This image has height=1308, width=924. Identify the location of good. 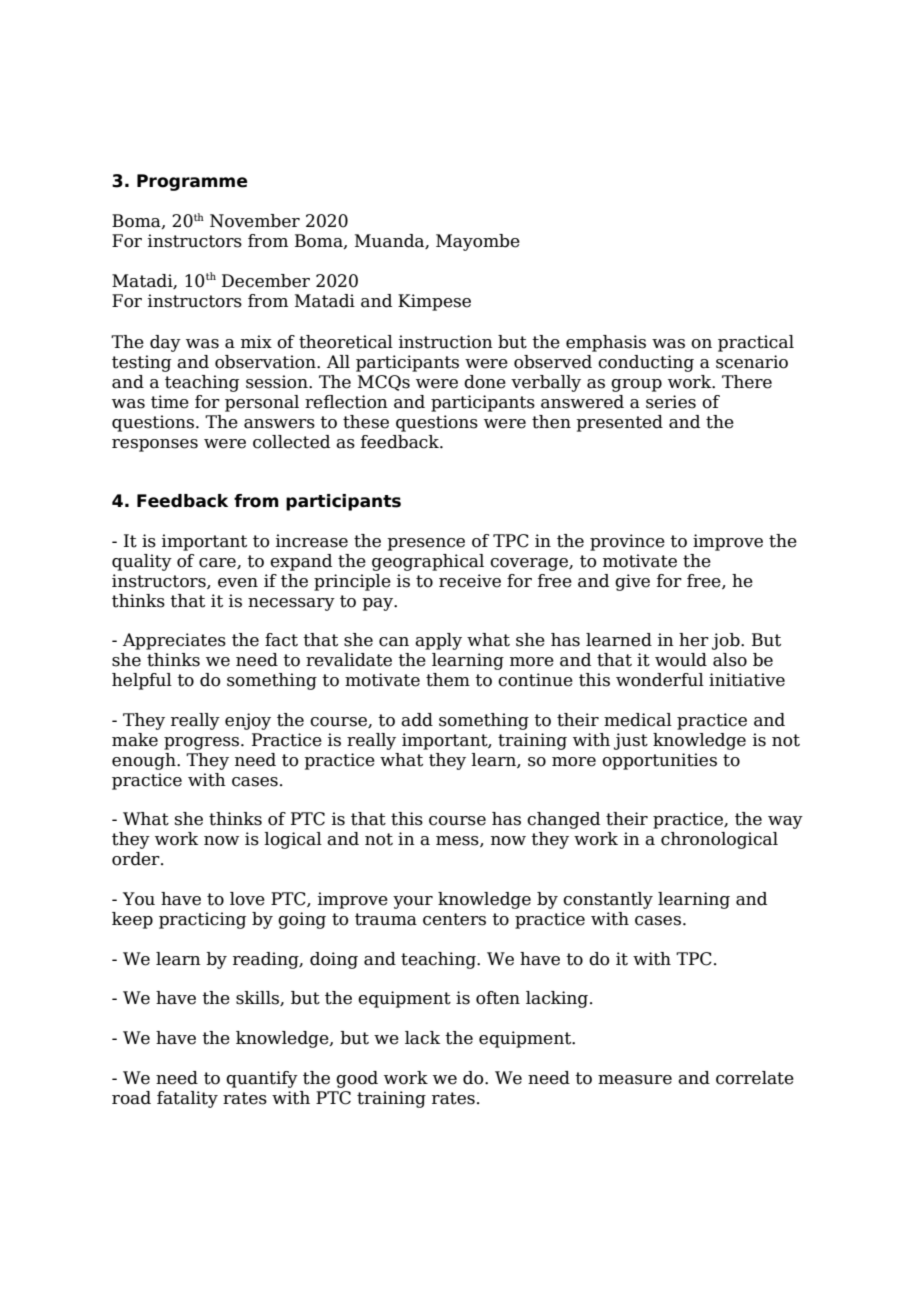
(357, 1079).
